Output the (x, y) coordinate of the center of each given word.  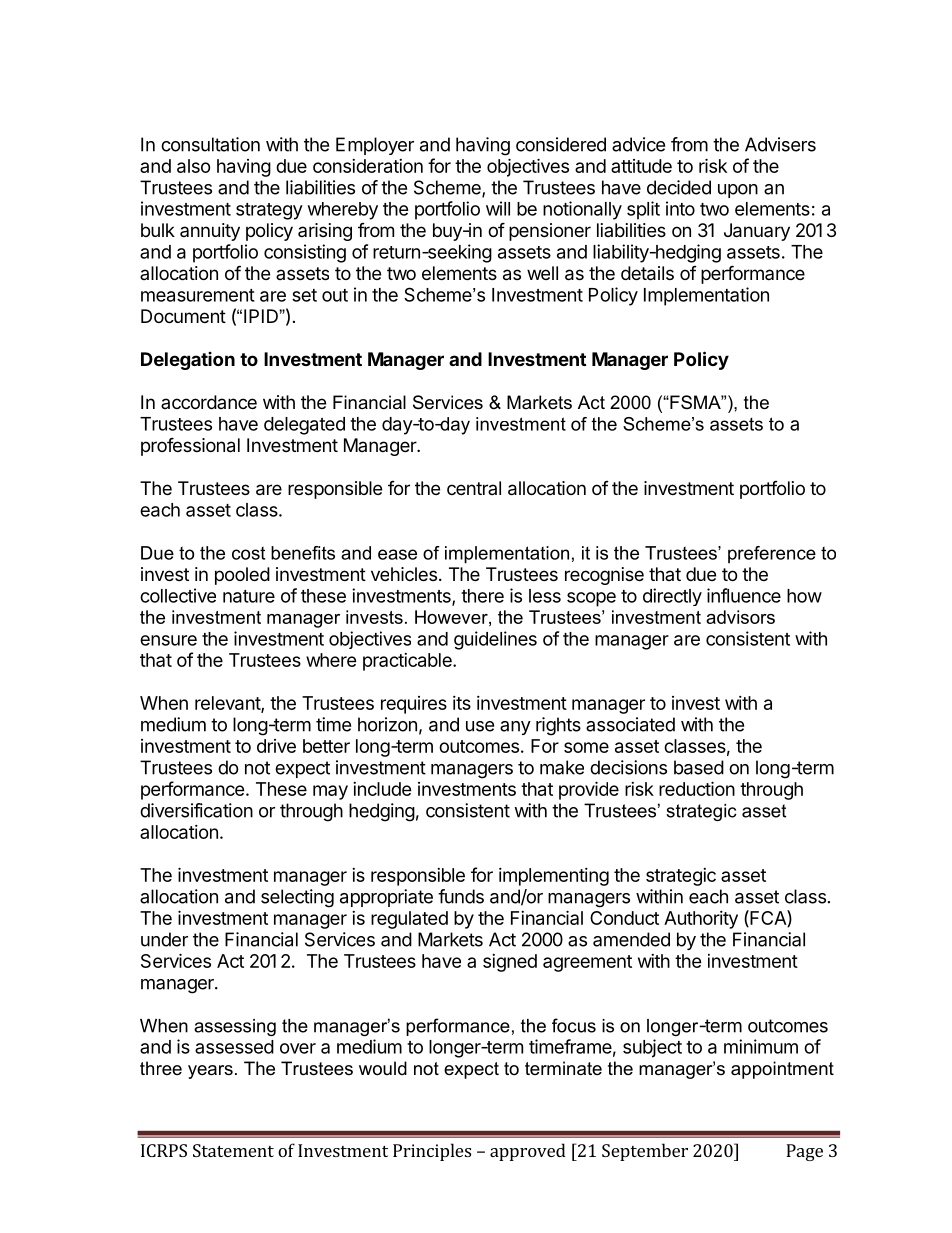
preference (772, 555)
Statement (233, 1150)
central (474, 488)
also (194, 166)
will (498, 208)
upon (738, 191)
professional (190, 446)
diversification (196, 810)
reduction (697, 788)
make (562, 767)
